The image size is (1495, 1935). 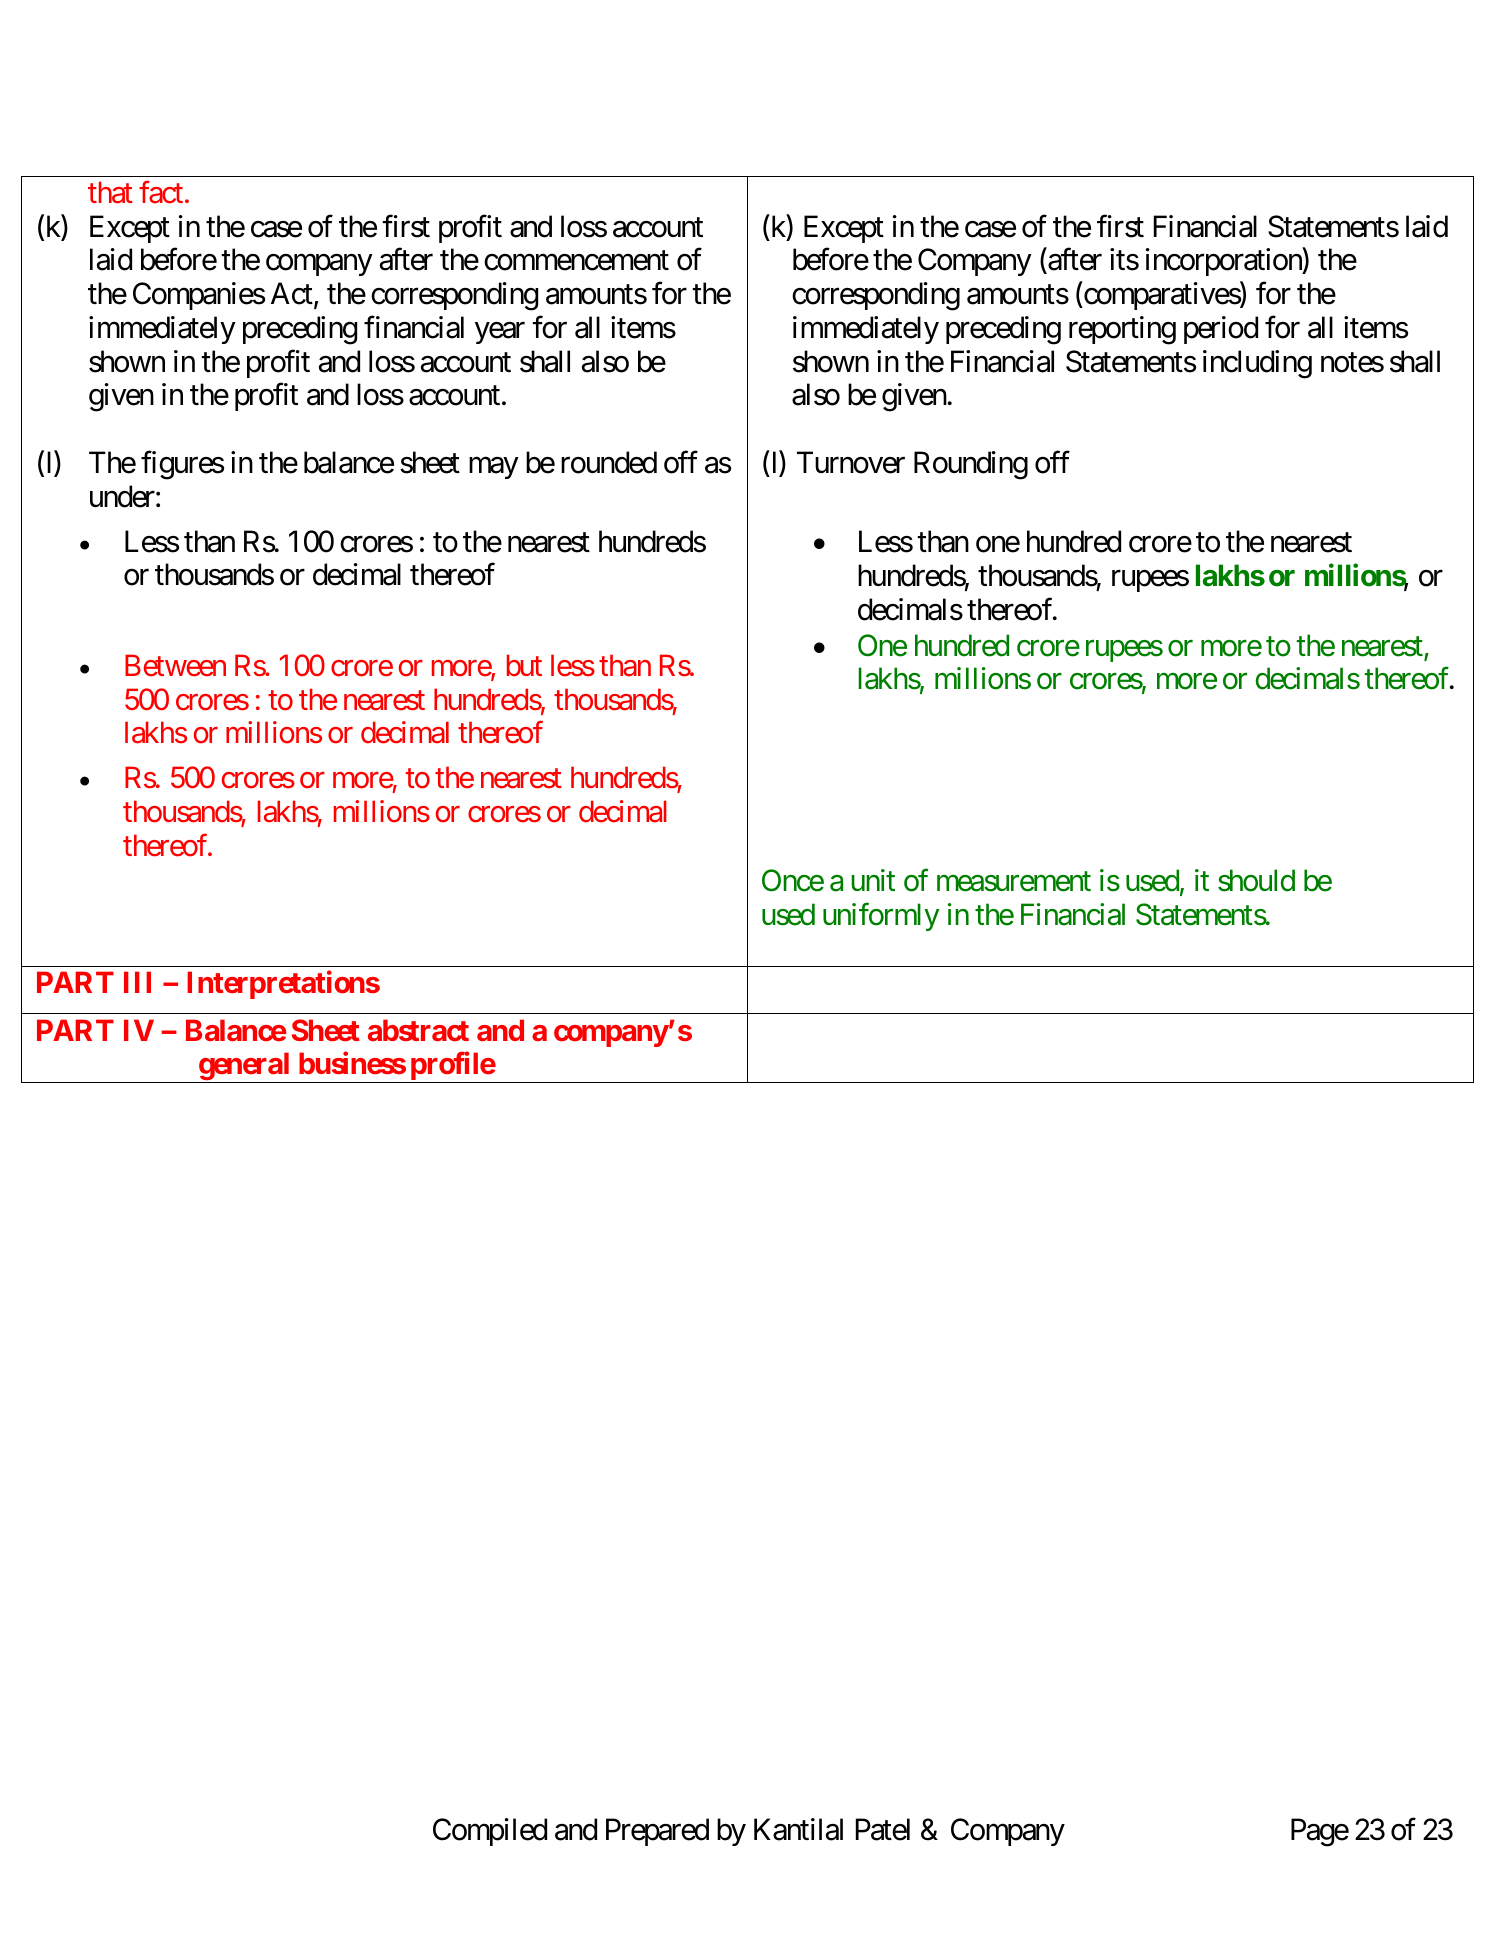 What do you see at coordinates (244, 1068) in the page?
I see `general` at bounding box center [244, 1068].
